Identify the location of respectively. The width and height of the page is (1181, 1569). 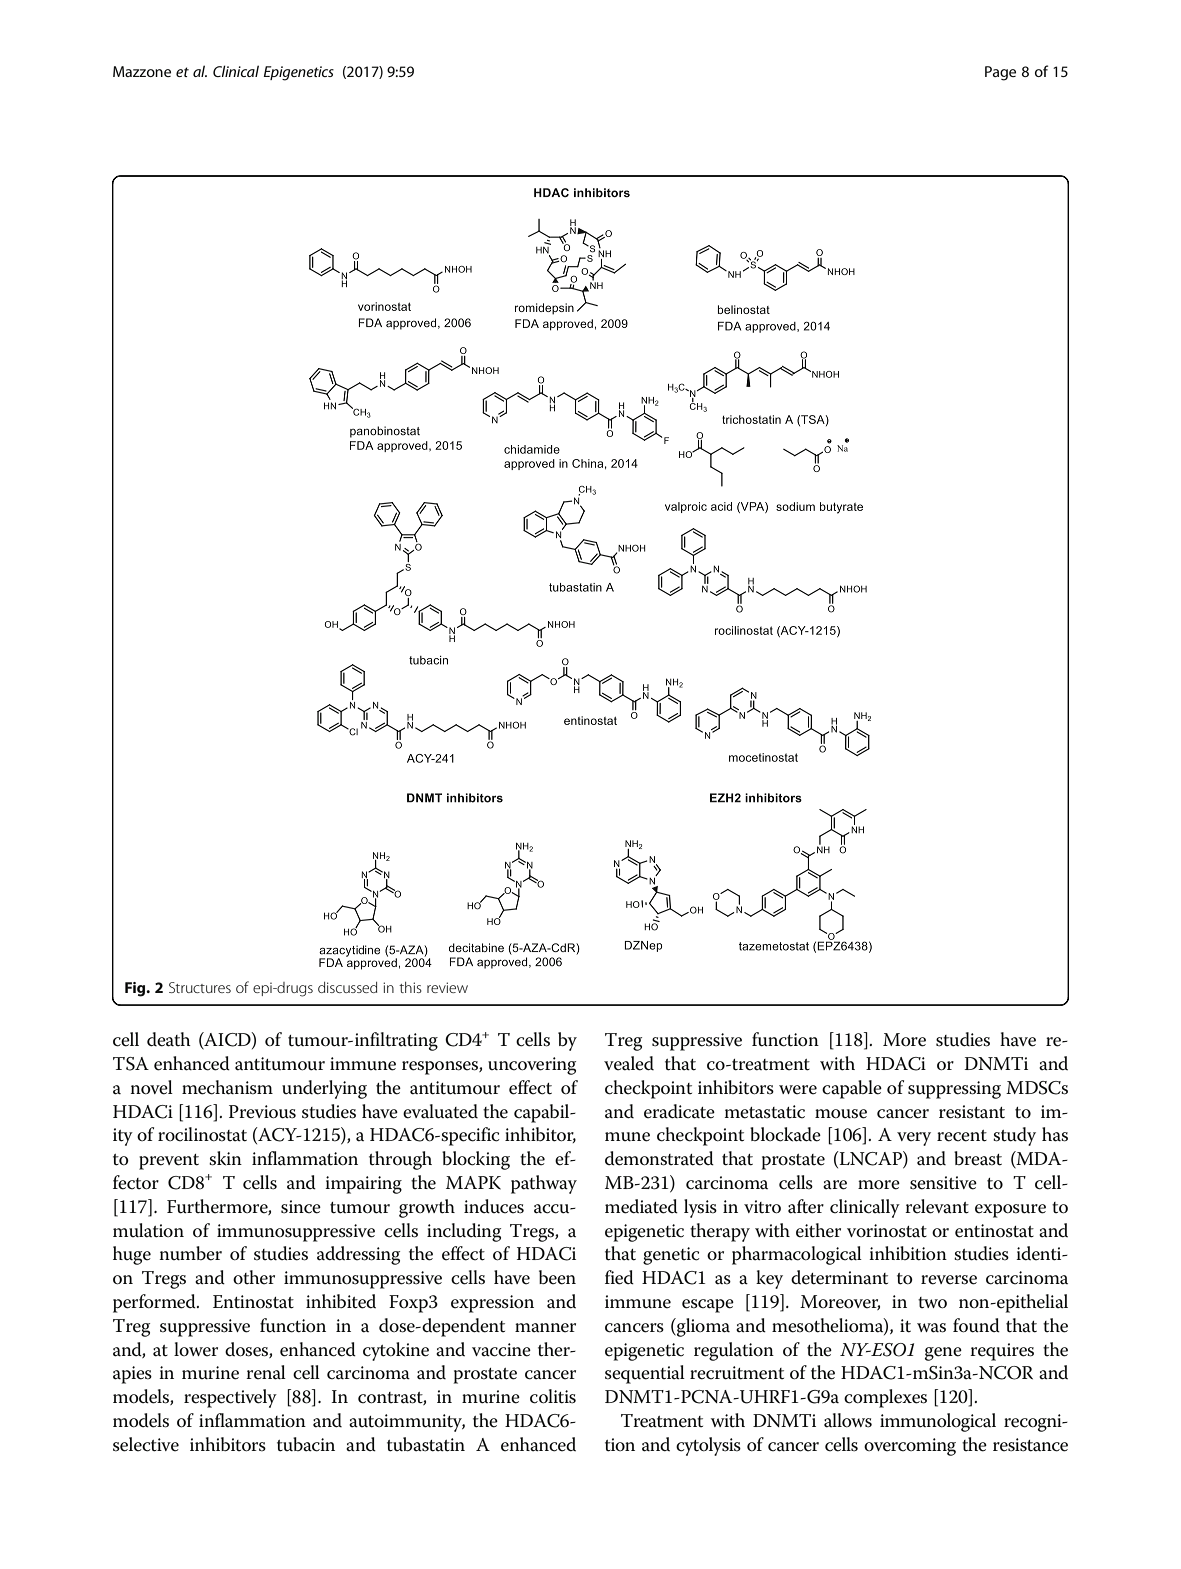
(230, 1398).
